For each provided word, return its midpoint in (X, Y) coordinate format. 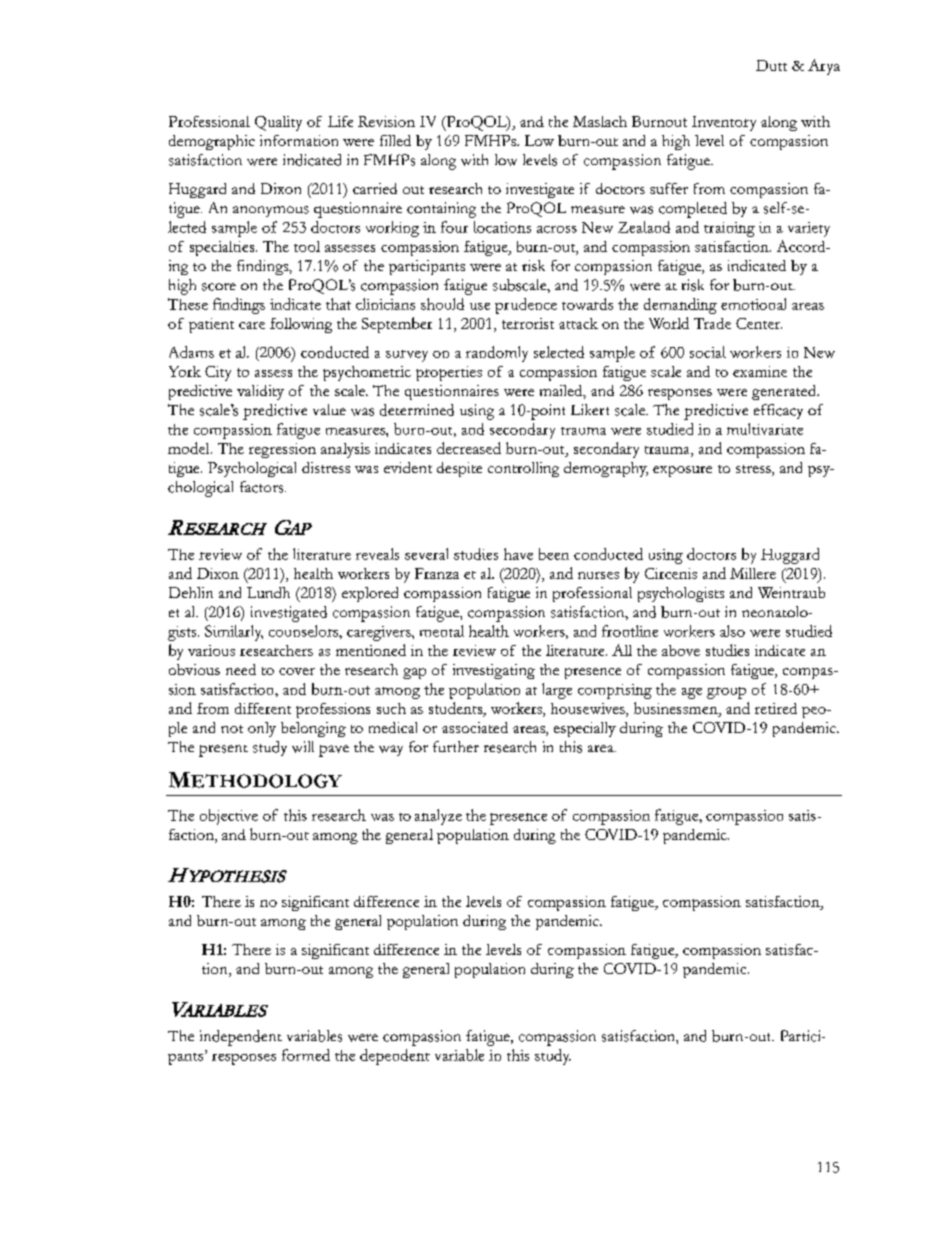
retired (776, 708)
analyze (438, 817)
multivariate (765, 429)
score (219, 287)
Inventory (724, 123)
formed (306, 1055)
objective (229, 817)
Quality (278, 123)
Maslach (600, 121)
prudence (526, 306)
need (241, 669)
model (190, 448)
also (732, 631)
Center (759, 323)
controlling (523, 469)
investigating (494, 671)
